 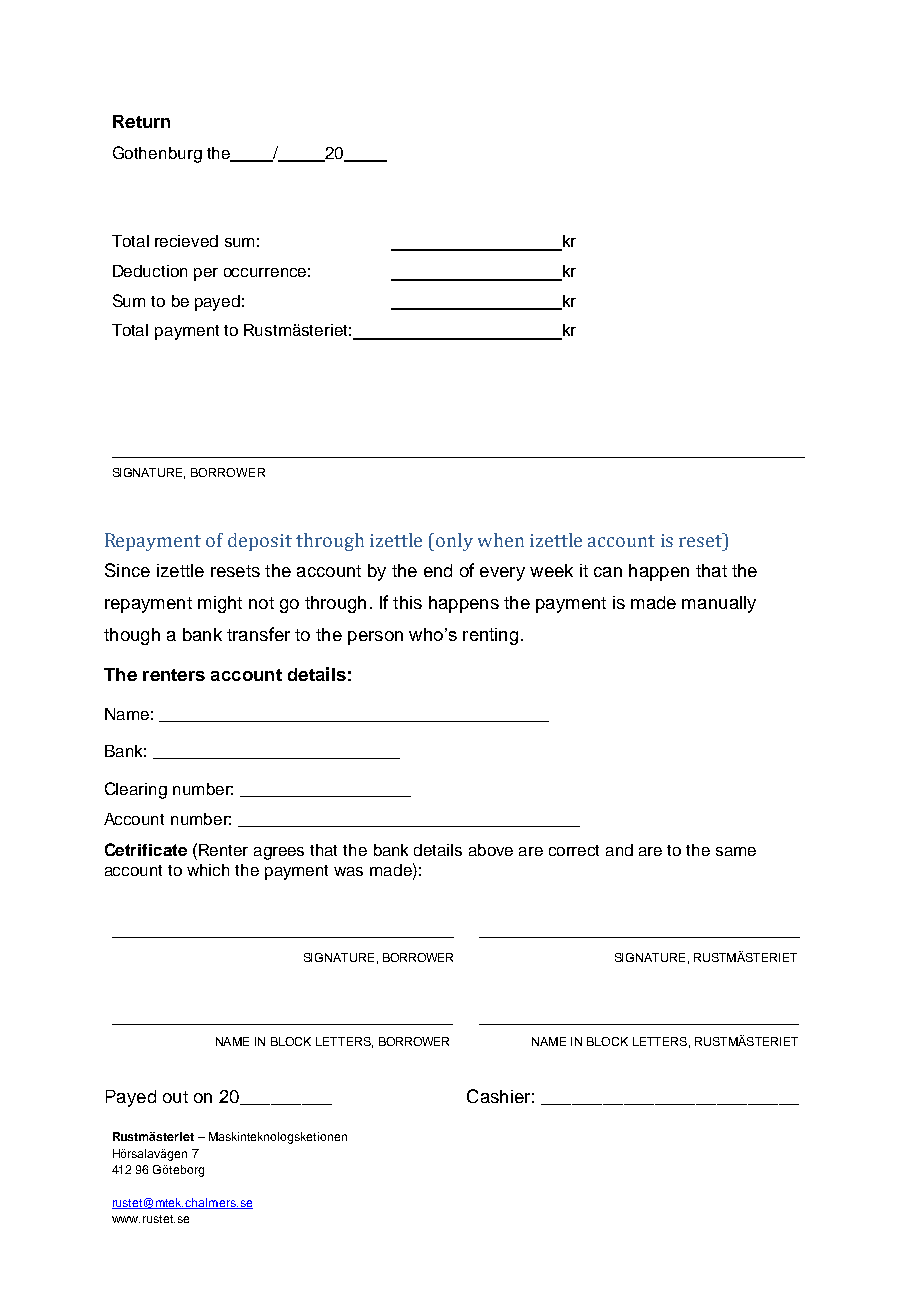 I want to click on out, so click(x=175, y=1097).
